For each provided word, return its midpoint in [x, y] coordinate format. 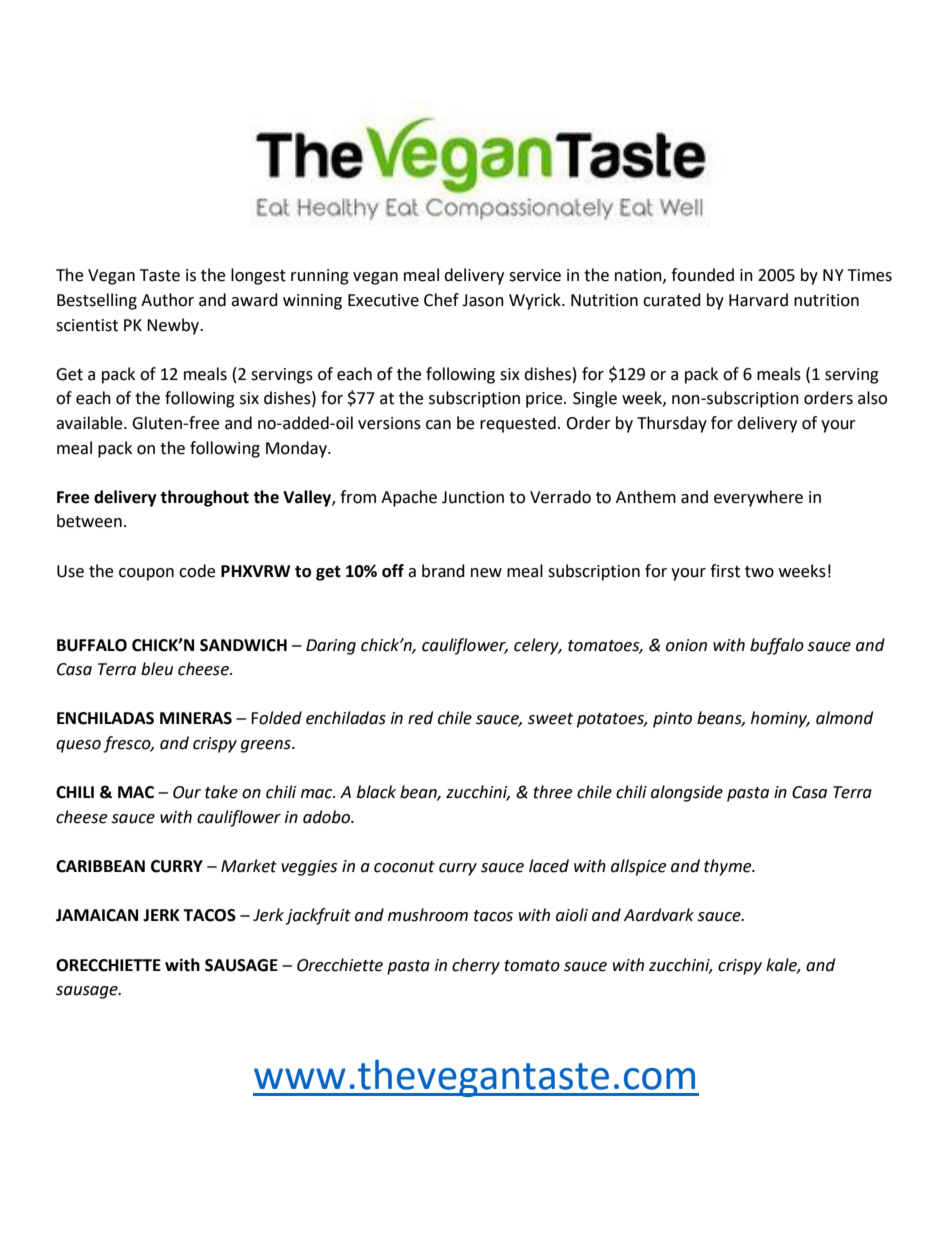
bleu [157, 669]
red [420, 718]
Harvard [758, 300]
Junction [473, 497]
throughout [204, 498]
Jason [483, 300]
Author [167, 300]
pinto [672, 720]
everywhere [758, 498]
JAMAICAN [97, 915]
